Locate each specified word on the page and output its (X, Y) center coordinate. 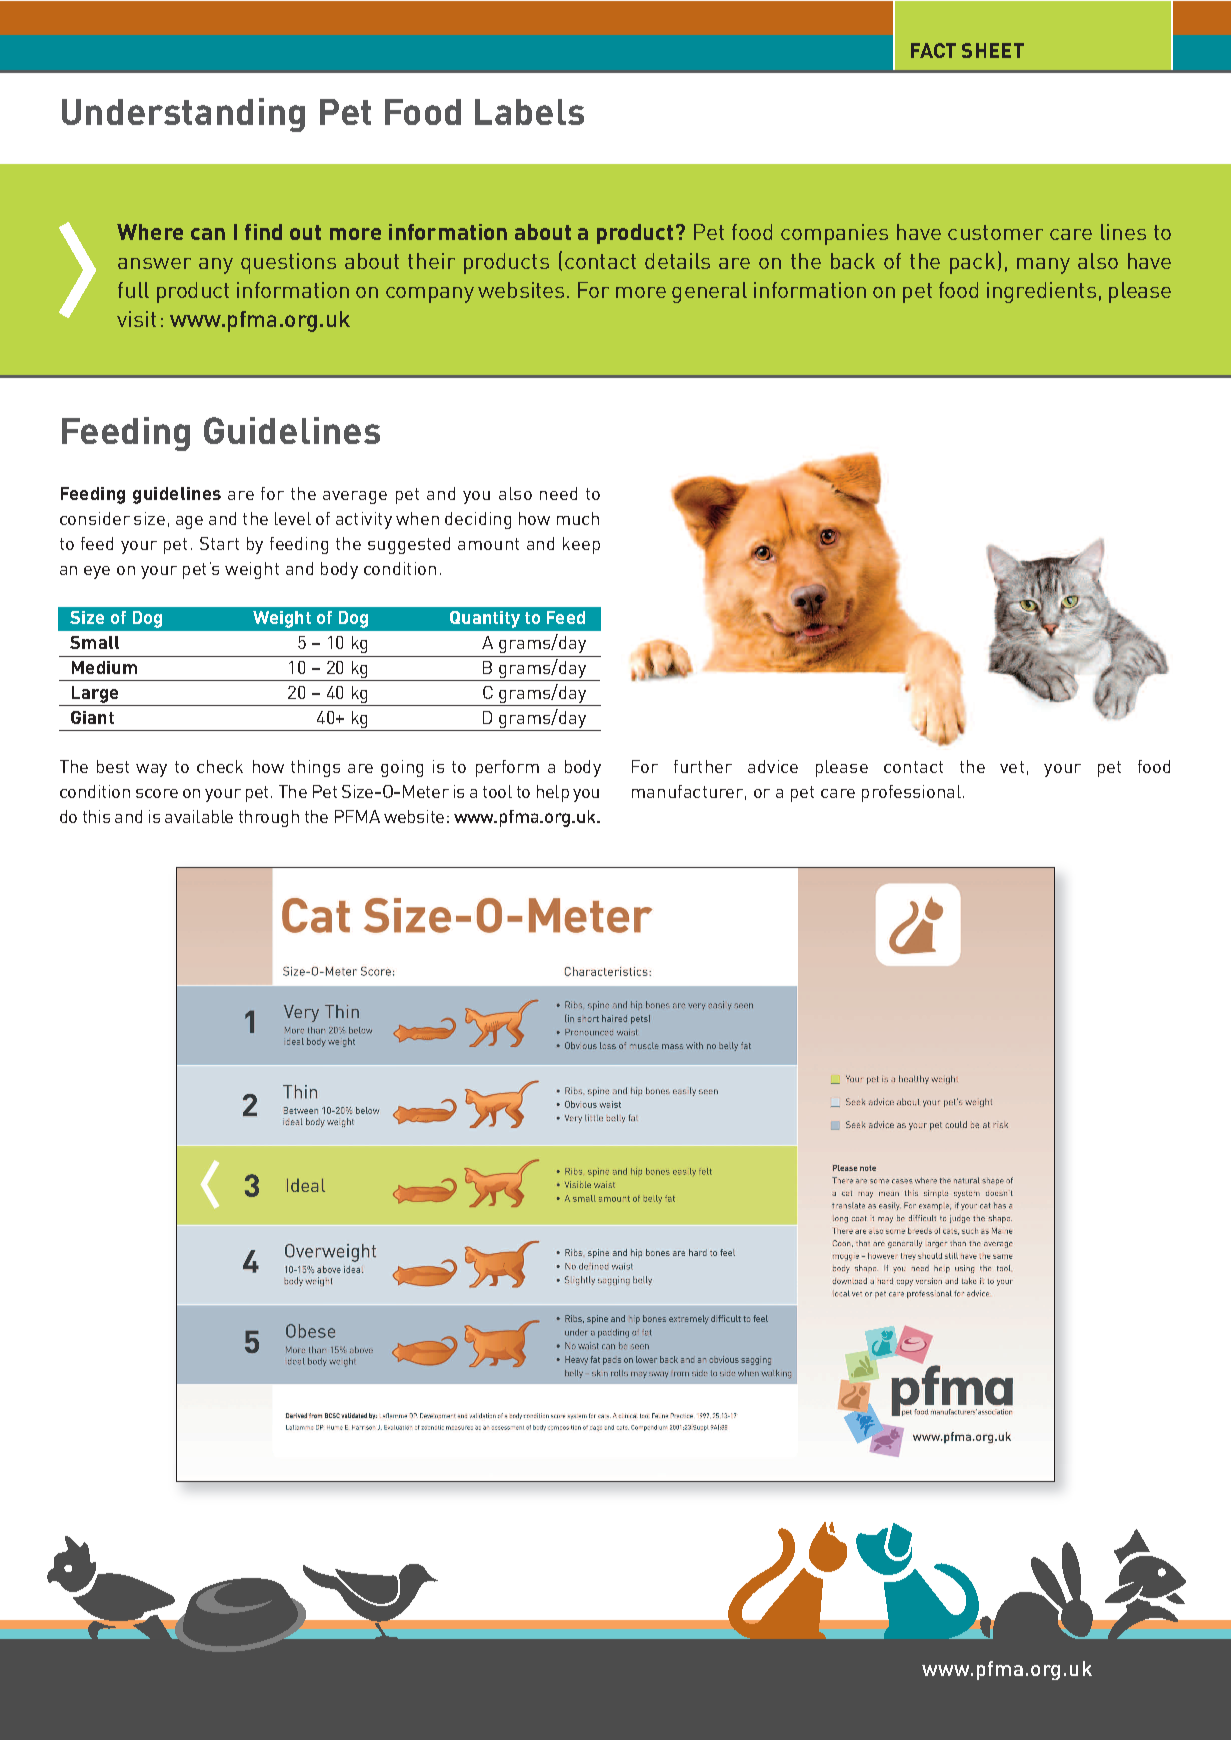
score (157, 793)
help (553, 793)
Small (94, 642)
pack (972, 263)
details (677, 261)
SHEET (993, 50)
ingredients (1041, 292)
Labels (529, 112)
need (558, 493)
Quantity (485, 619)
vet (1012, 767)
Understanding (183, 115)
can (208, 234)
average (355, 497)
